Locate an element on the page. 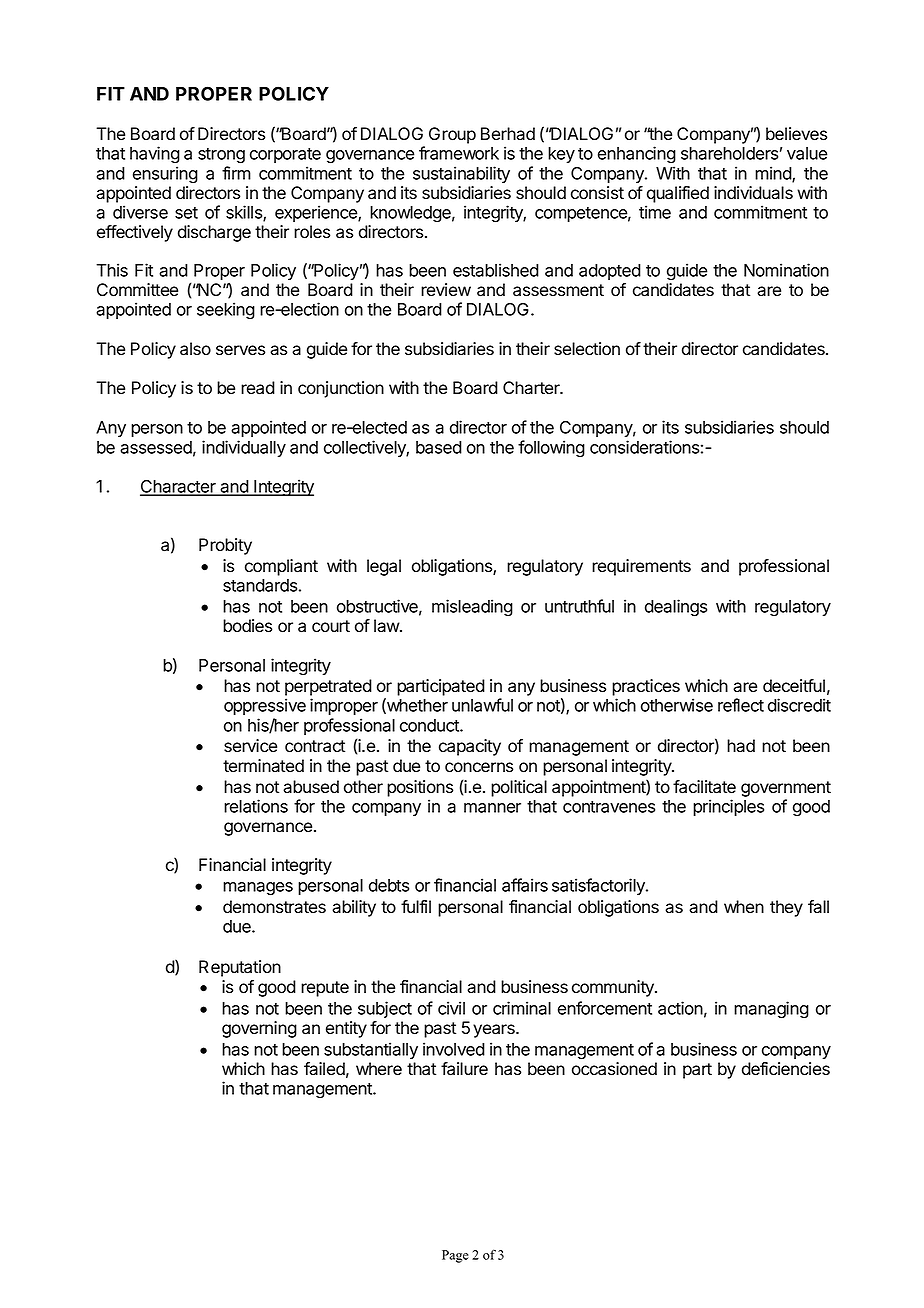 The image size is (924, 1308). reflect is located at coordinates (741, 705).
